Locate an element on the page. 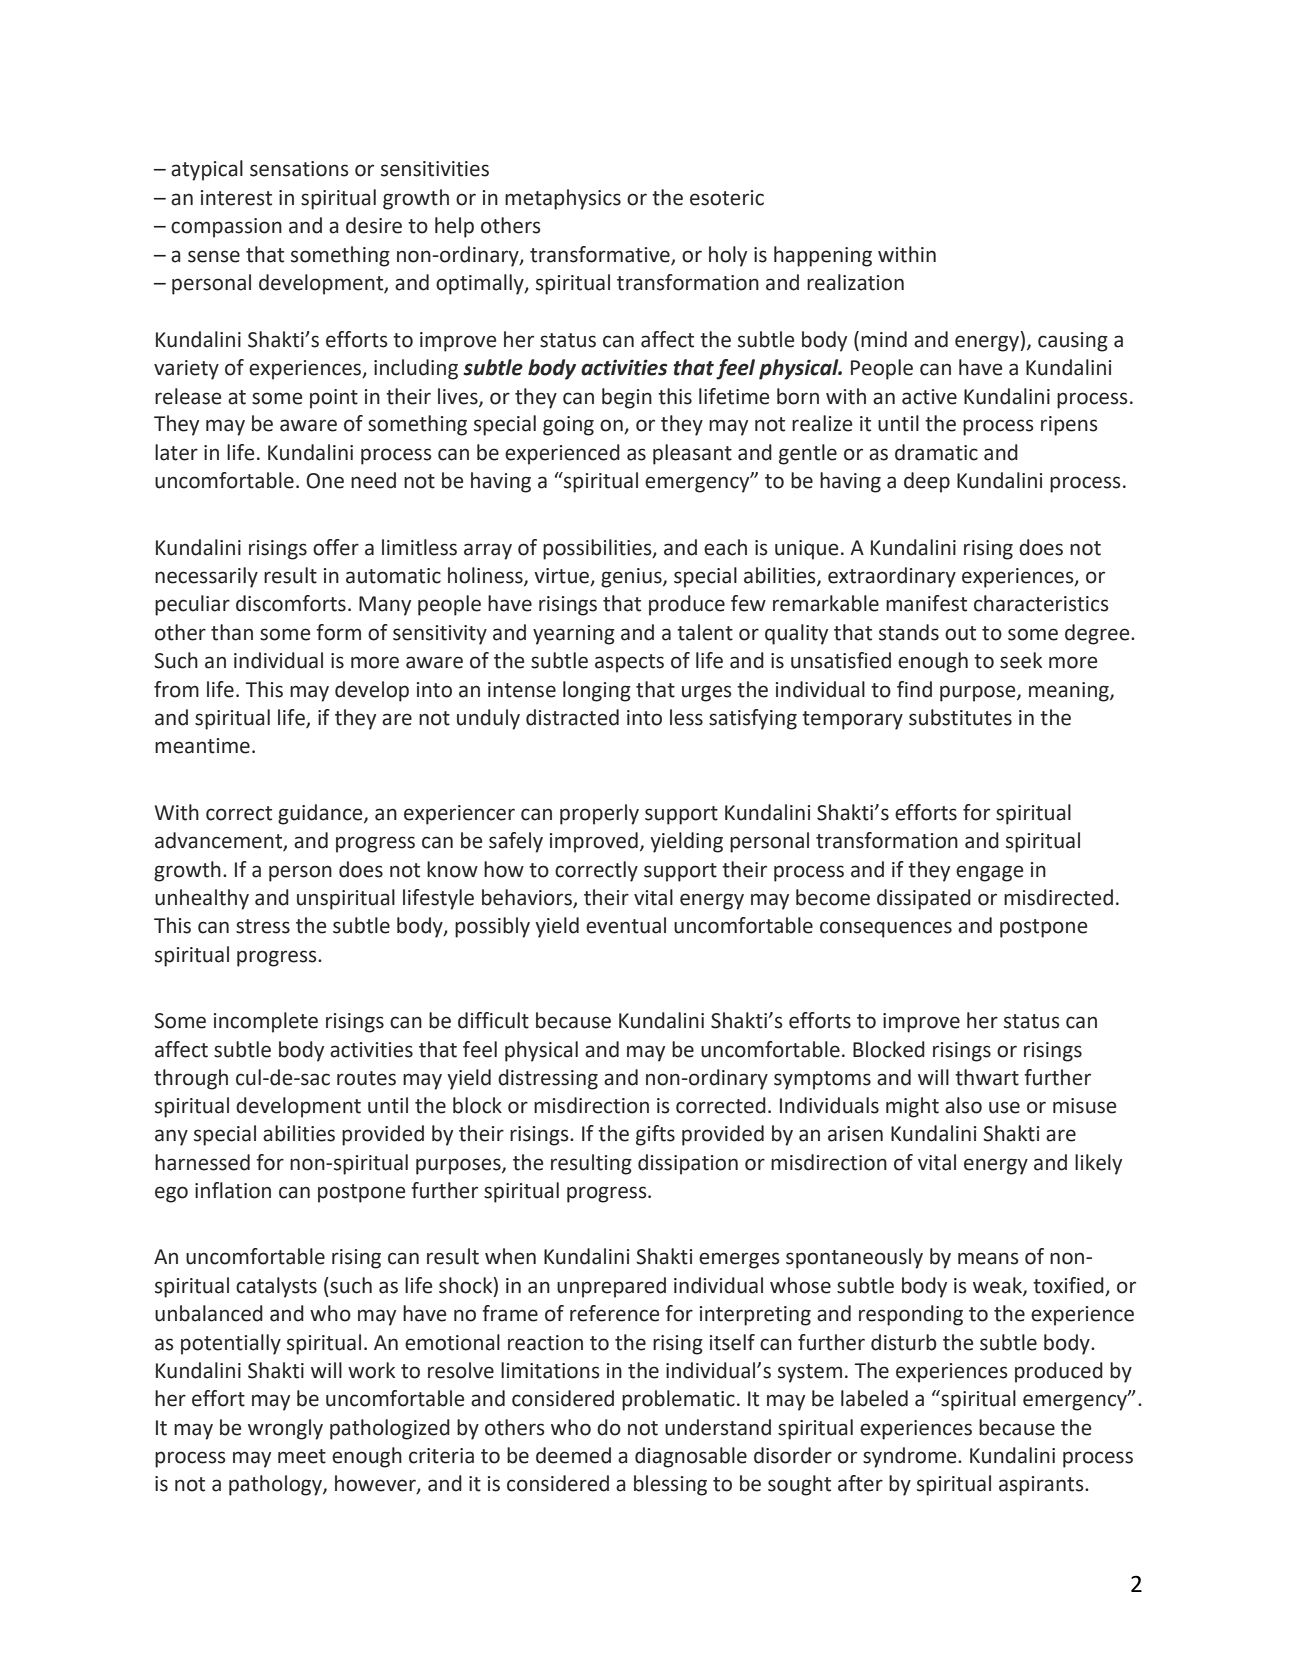 Image resolution: width=1293 pixels, height=1673 pixels. interest is located at coordinates (236, 198).
